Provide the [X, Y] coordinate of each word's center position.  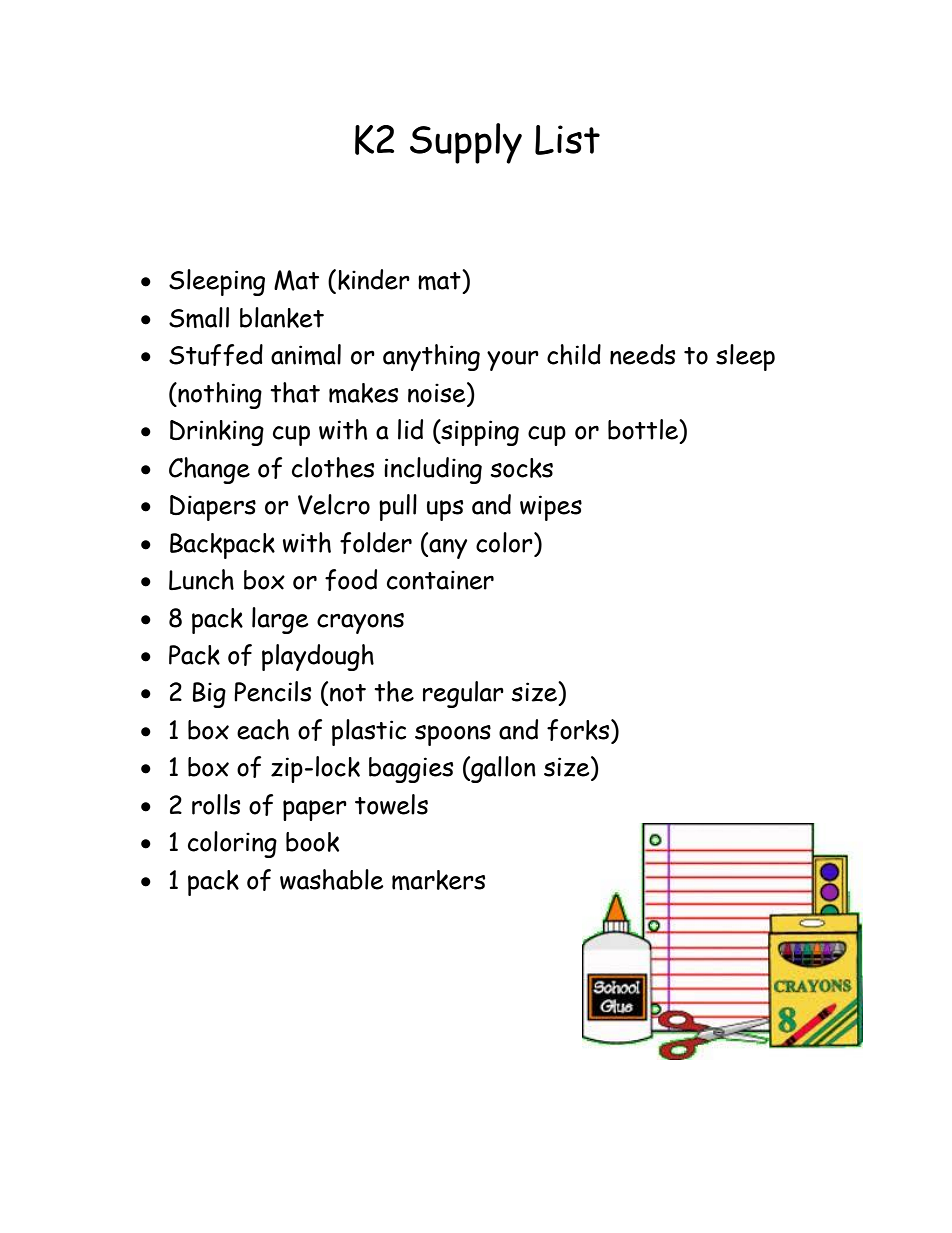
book [312, 842]
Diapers [213, 508]
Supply [466, 143]
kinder [374, 279]
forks [579, 731]
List [567, 140]
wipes [551, 508]
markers [438, 880]
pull [398, 507]
